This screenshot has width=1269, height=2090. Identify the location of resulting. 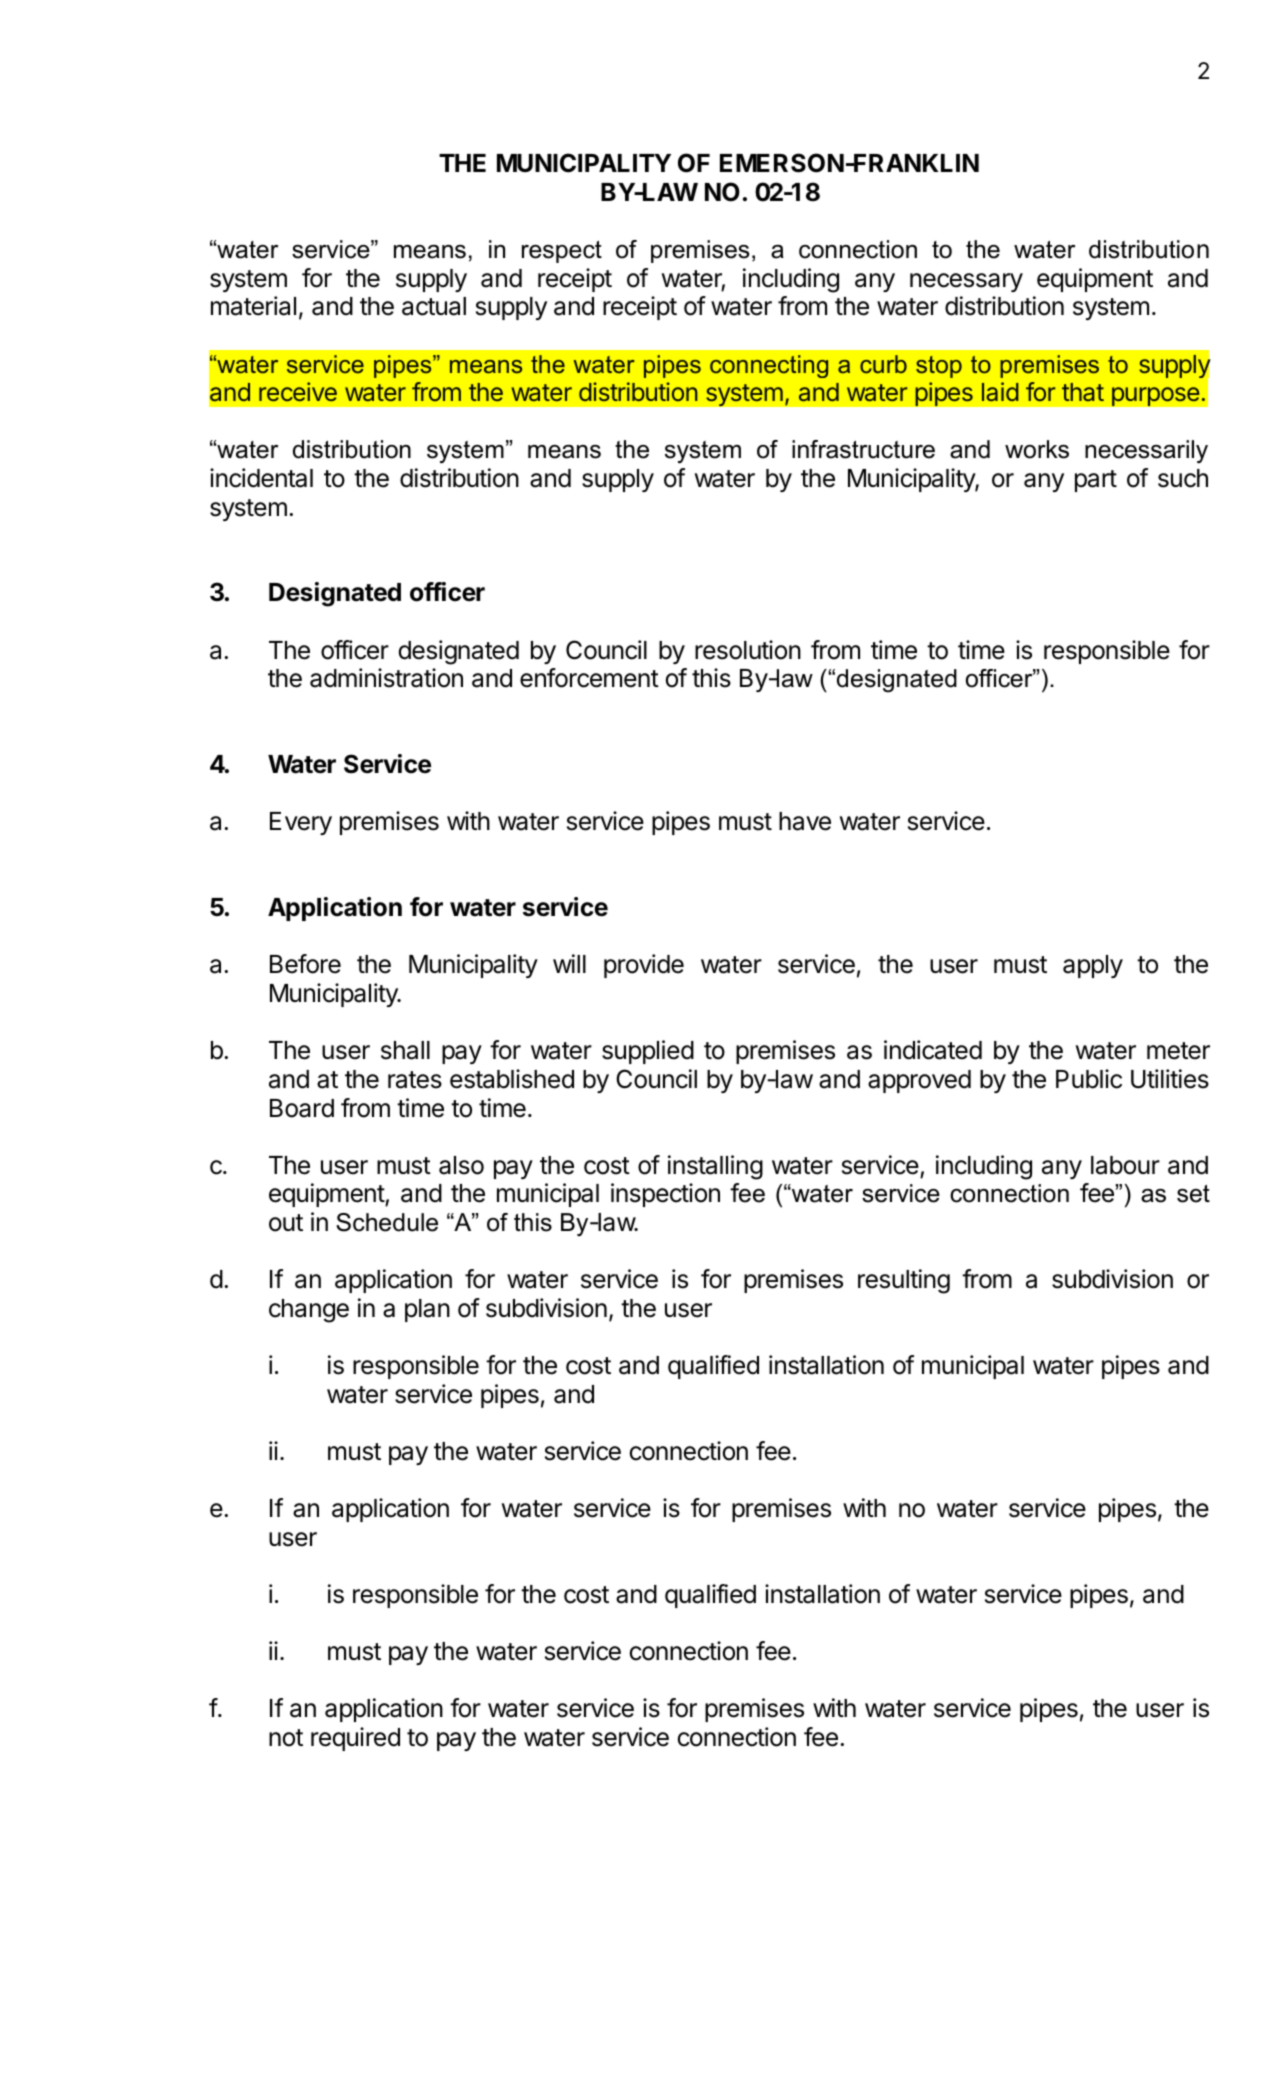
(904, 1281).
